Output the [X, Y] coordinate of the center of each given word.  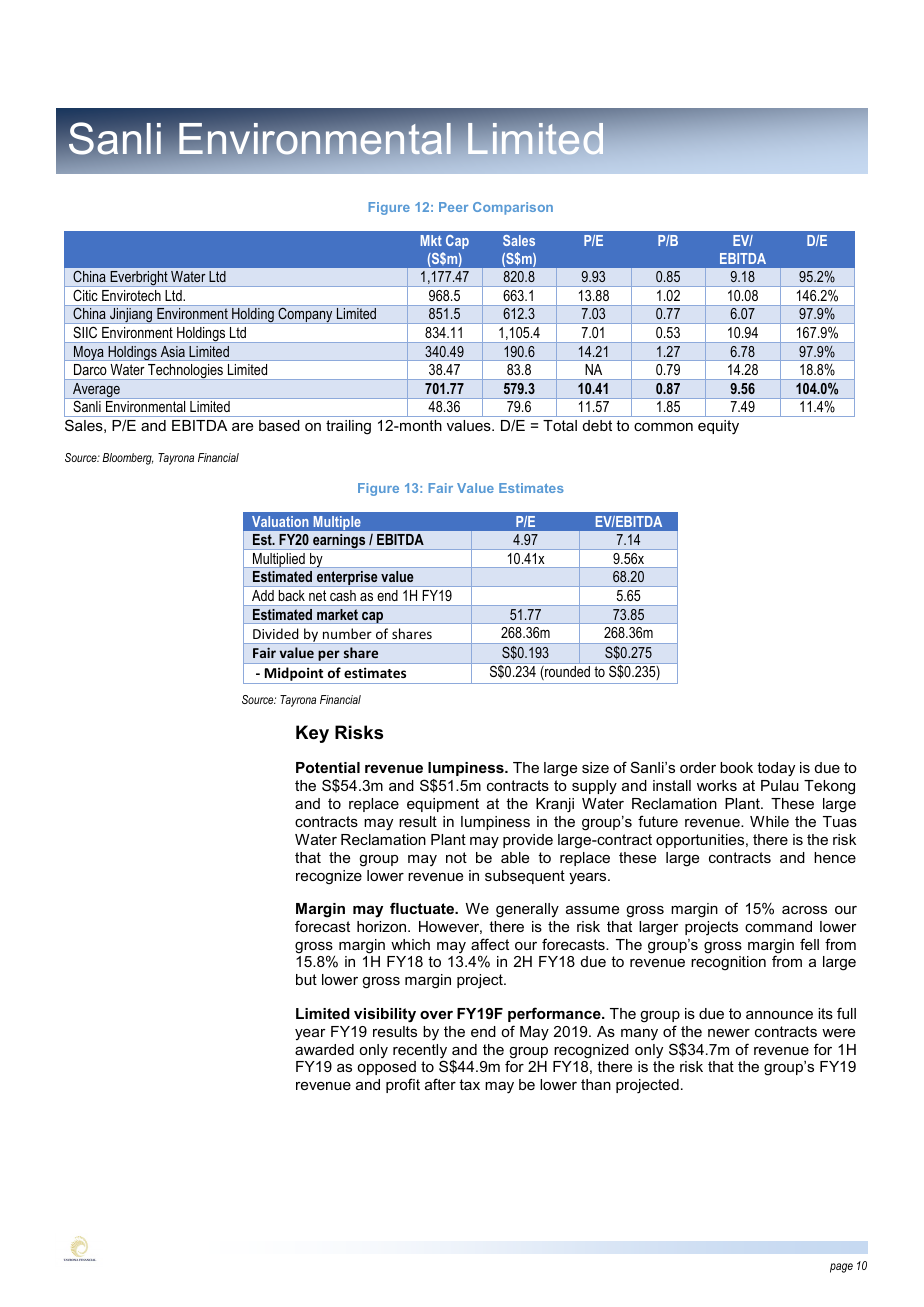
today [776, 769]
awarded [324, 1049]
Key [312, 734]
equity [718, 427]
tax [469, 1084]
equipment [443, 805]
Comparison [513, 208]
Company [305, 315]
